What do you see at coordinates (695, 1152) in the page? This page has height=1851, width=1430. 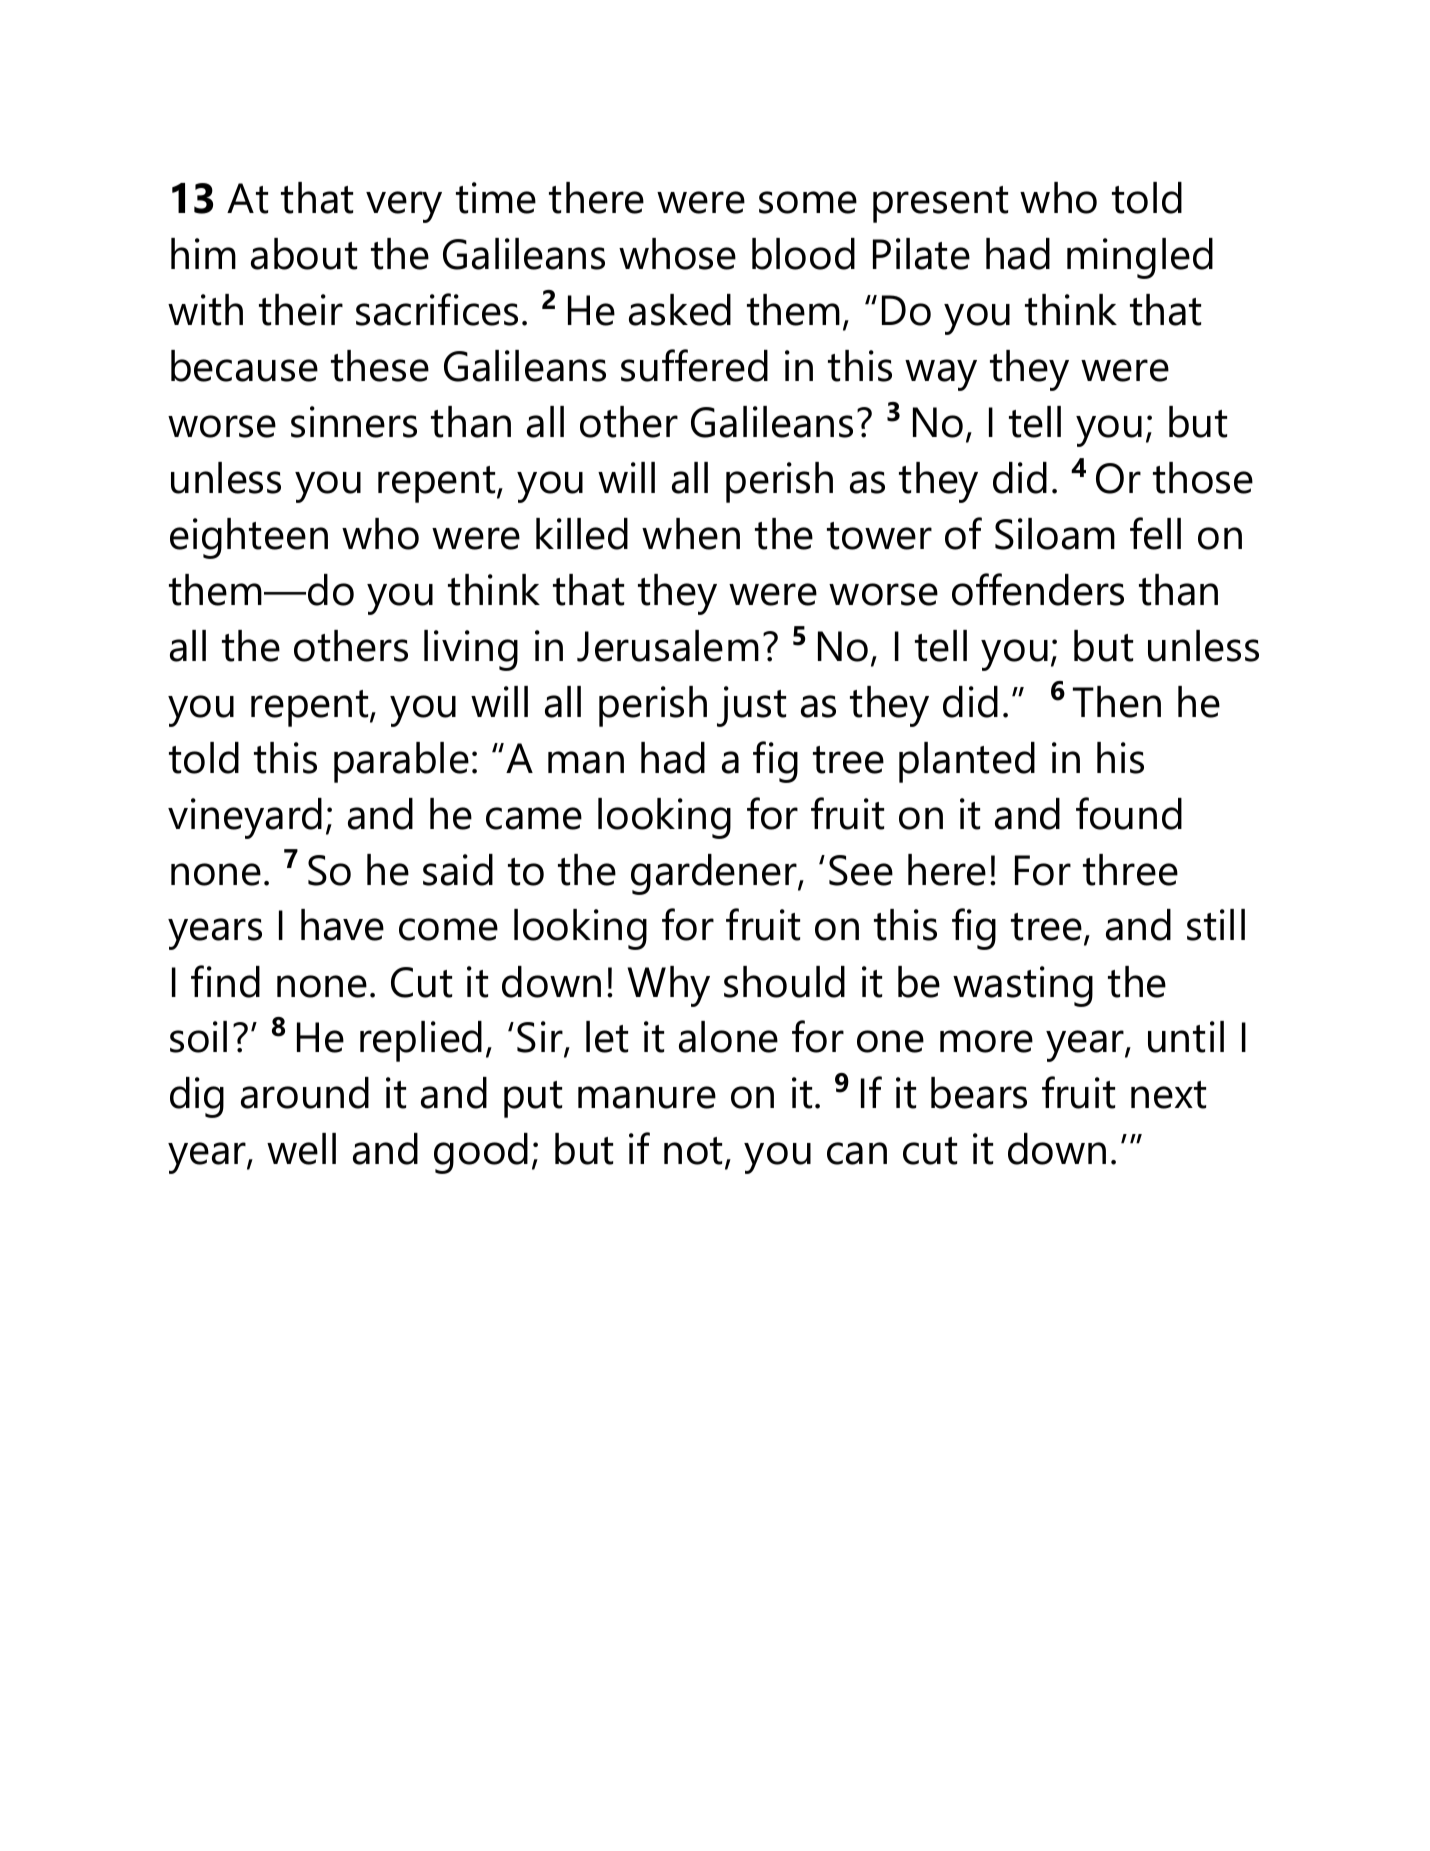 I see `not` at bounding box center [695, 1152].
